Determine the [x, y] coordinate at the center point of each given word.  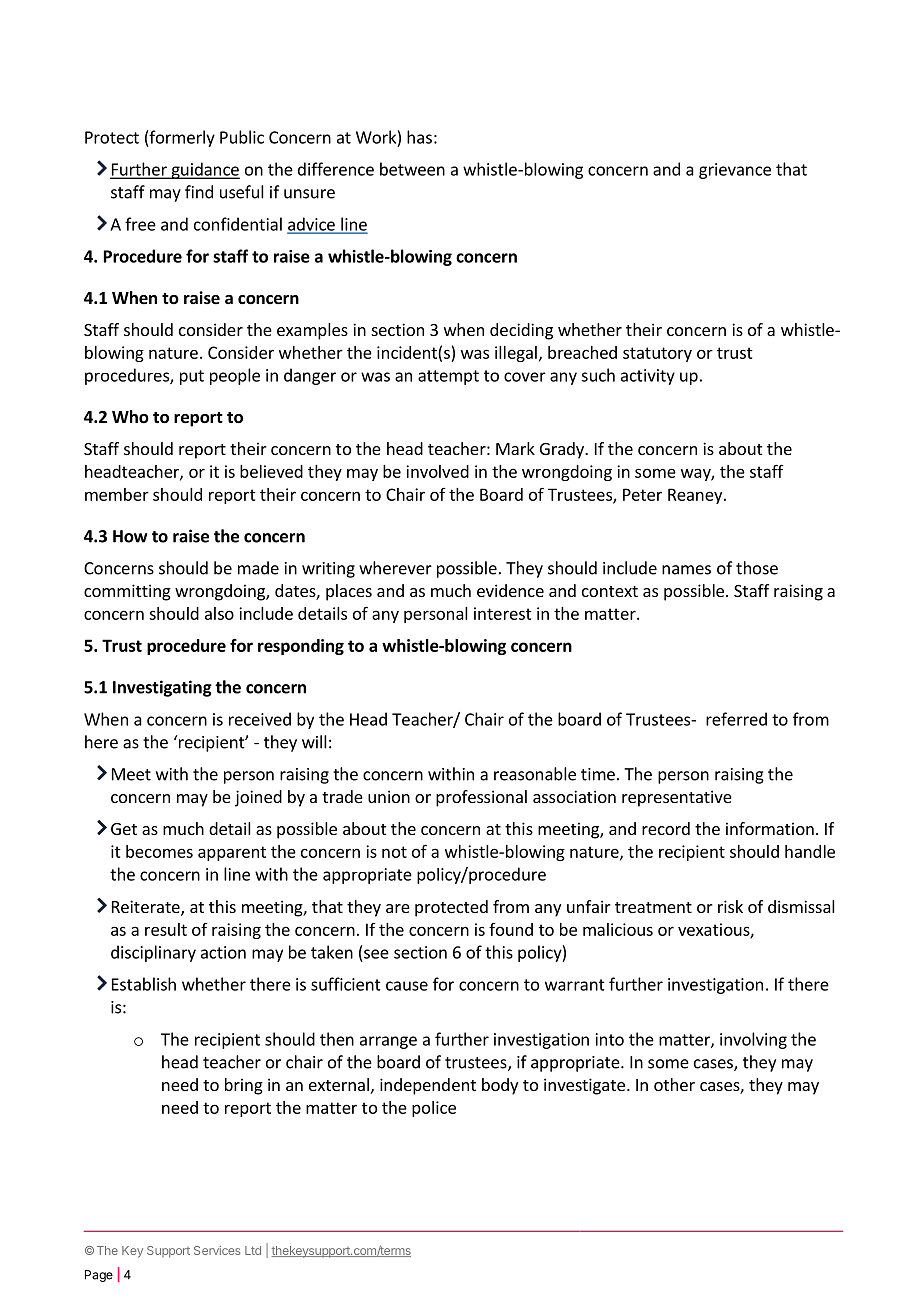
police [434, 1109]
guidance [204, 170]
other [674, 1084]
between [412, 169]
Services [217, 1250]
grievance [735, 171]
